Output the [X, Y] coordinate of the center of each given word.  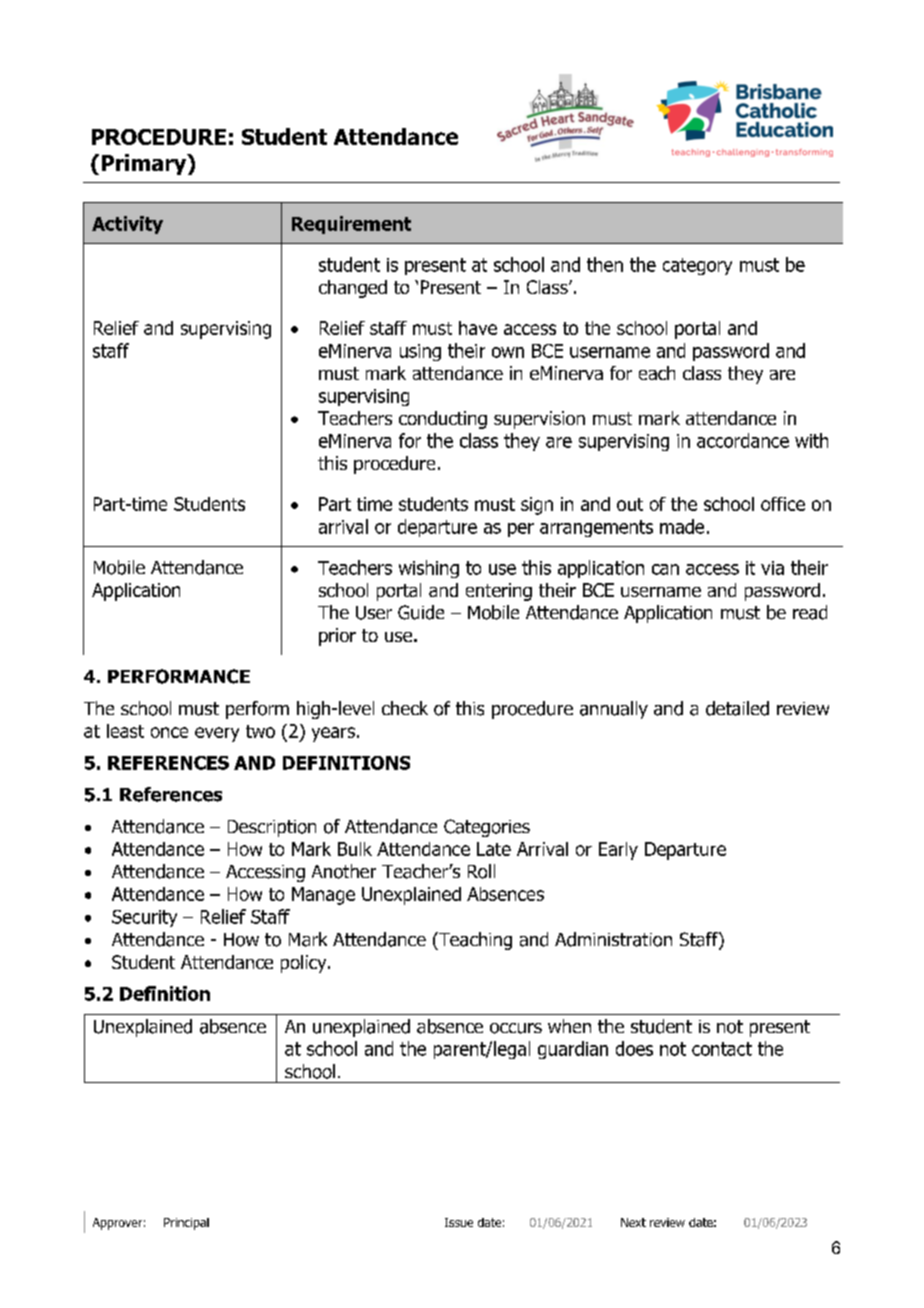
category [697, 266]
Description [272, 828]
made [682, 526]
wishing [429, 569]
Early [618, 851]
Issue [459, 1222]
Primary [145, 164]
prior [337, 637]
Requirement [351, 225]
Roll [481, 871]
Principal [186, 1224]
